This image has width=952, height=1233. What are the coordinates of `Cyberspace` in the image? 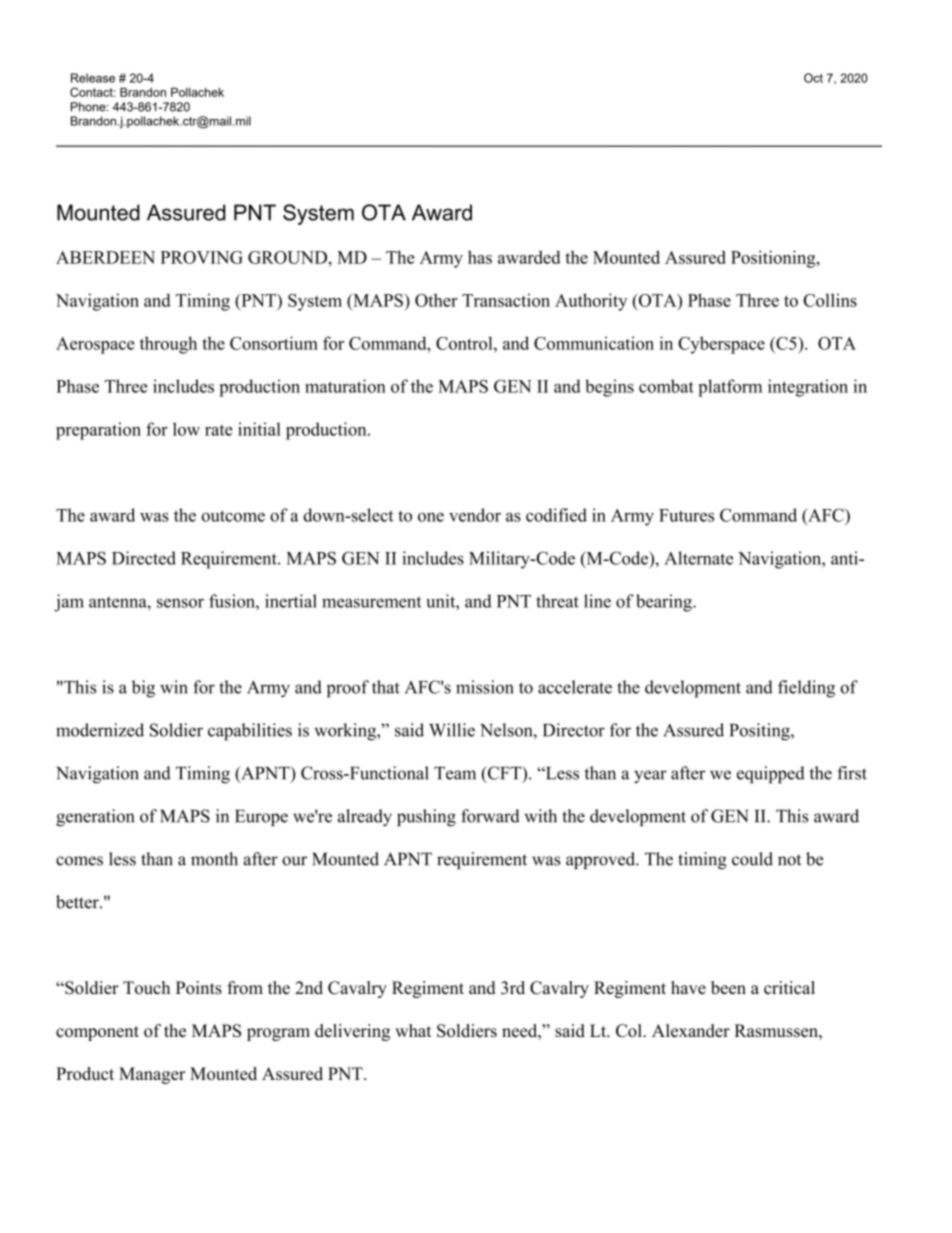 It's located at (721, 345).
